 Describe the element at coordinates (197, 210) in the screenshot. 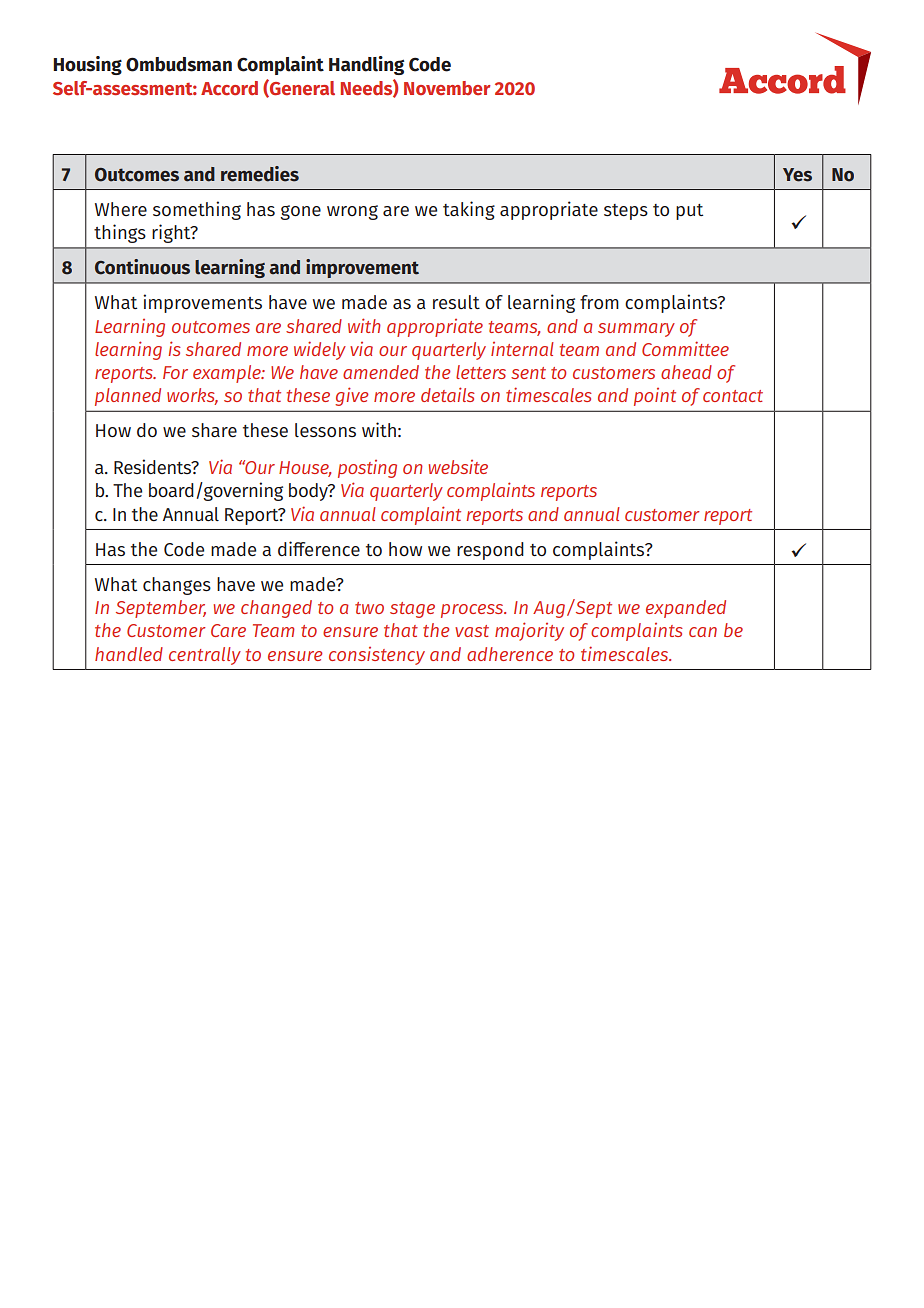

I see `something` at that location.
